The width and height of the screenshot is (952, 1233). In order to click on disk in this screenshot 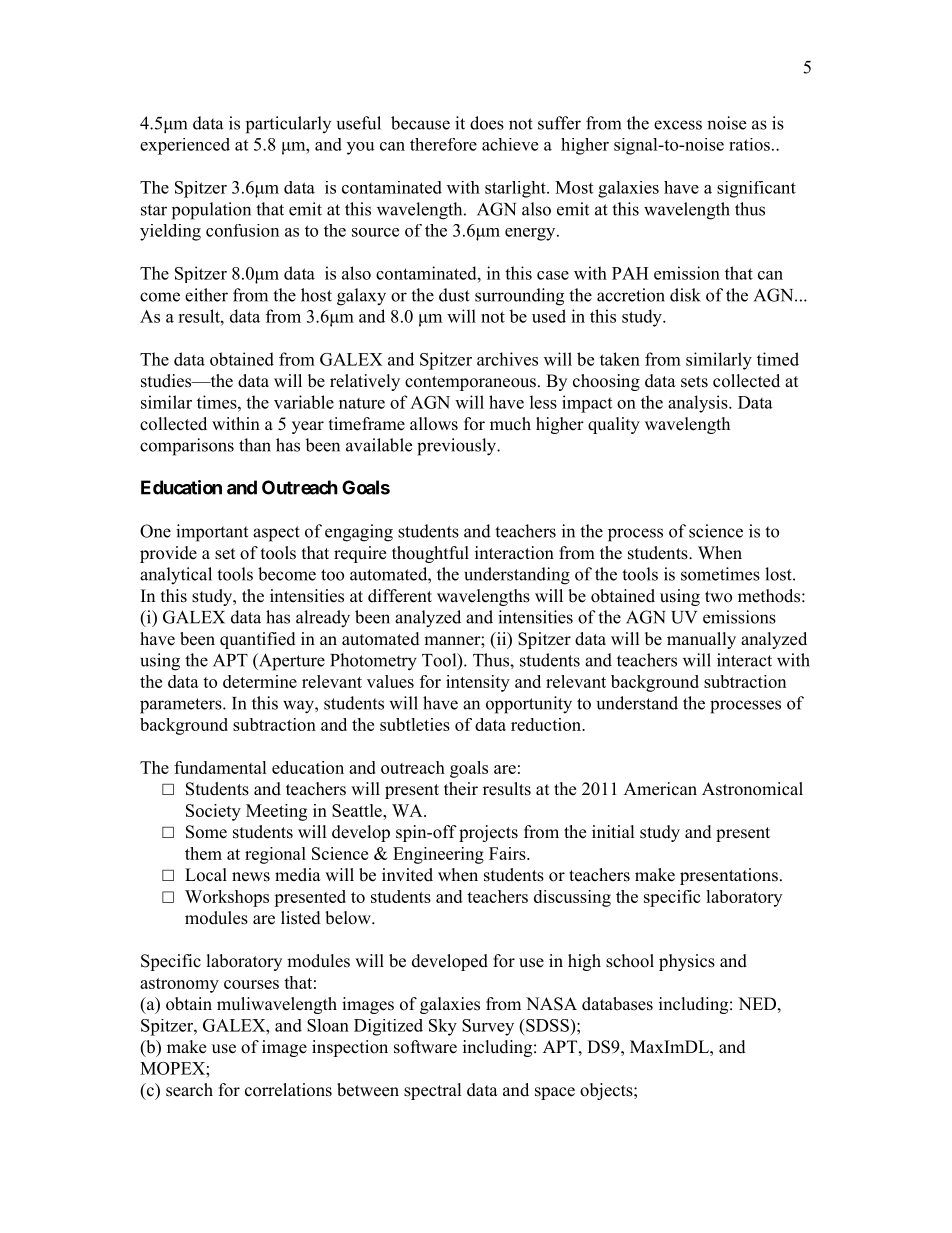, I will do `click(685, 295)`.
